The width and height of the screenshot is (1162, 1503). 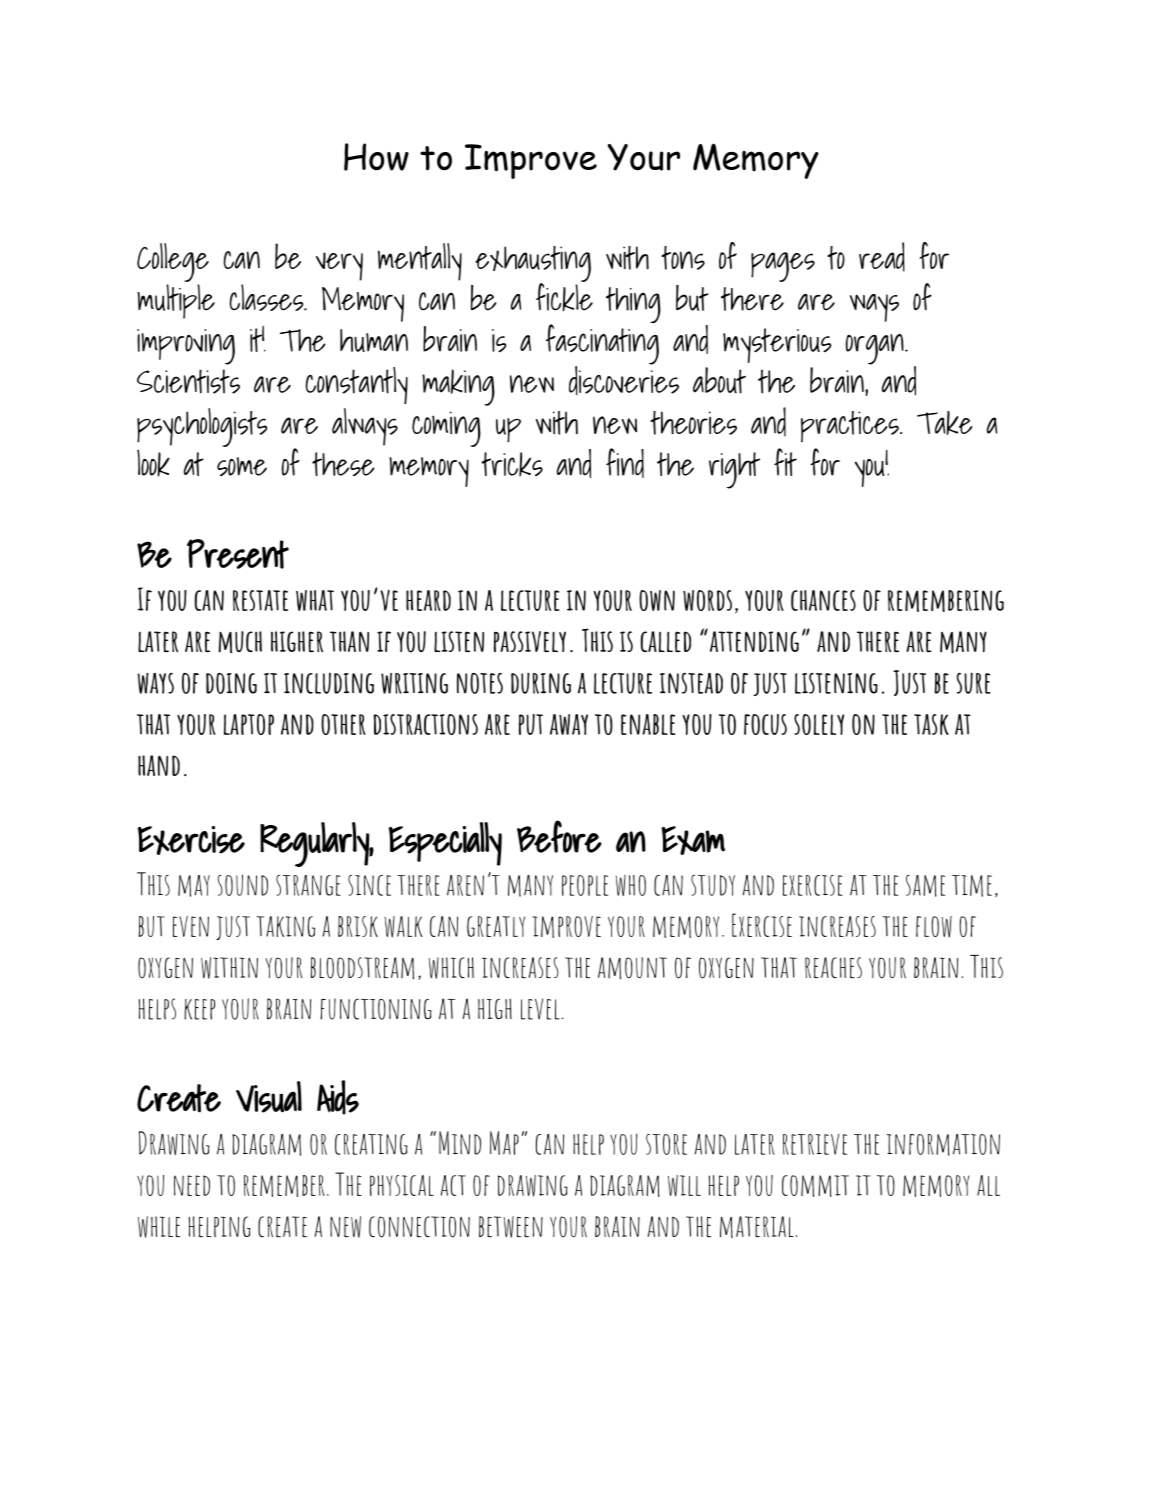 I want to click on How, so click(x=376, y=157).
